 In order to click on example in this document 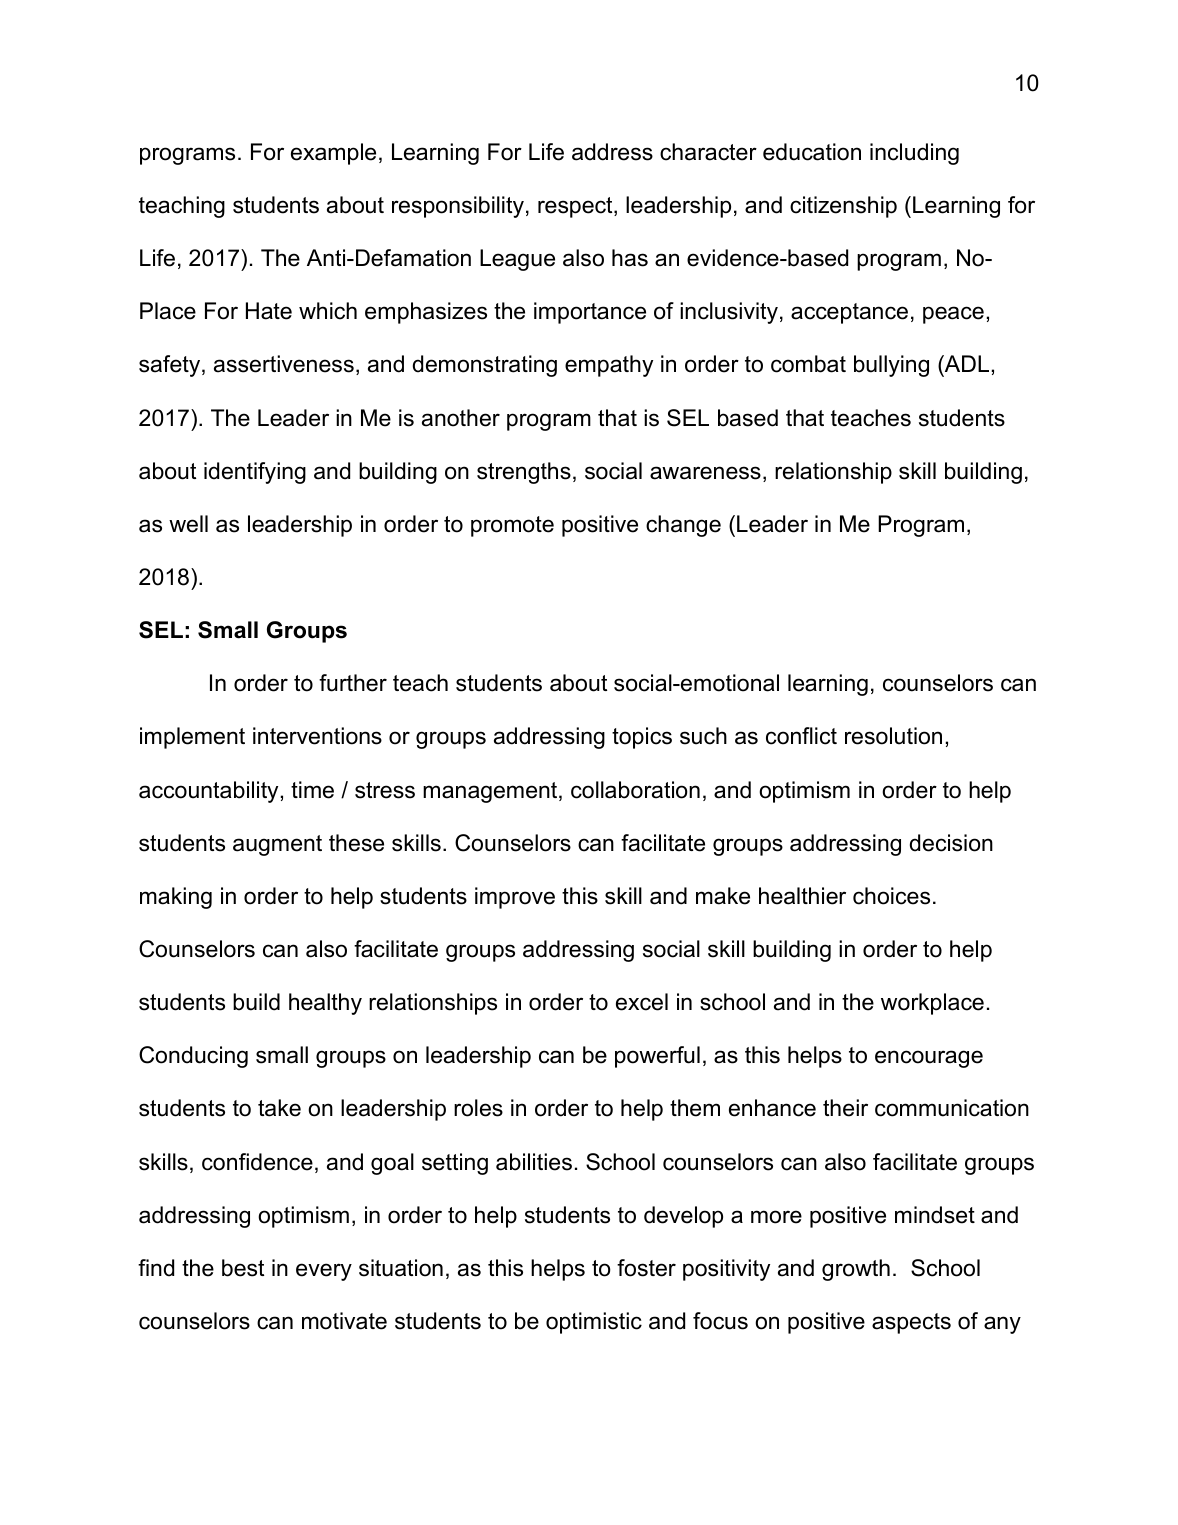, I will do `click(333, 154)`.
